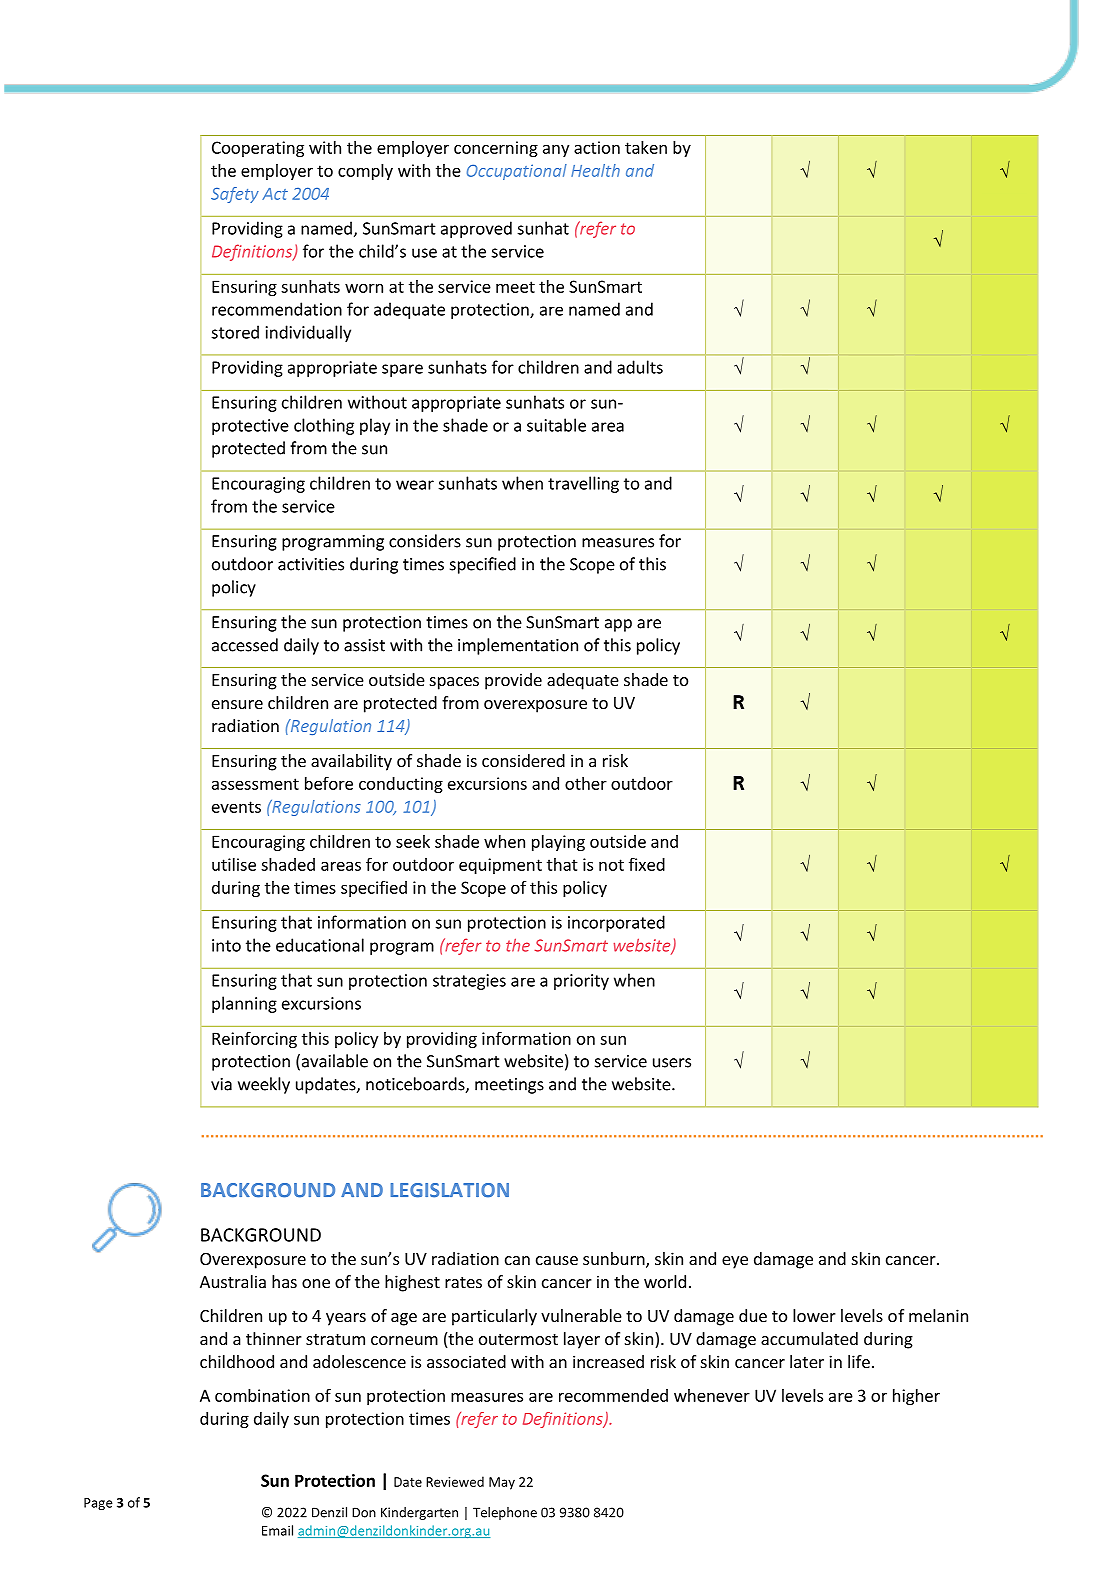 The image size is (1116, 1578). I want to click on utilise, so click(234, 864).
